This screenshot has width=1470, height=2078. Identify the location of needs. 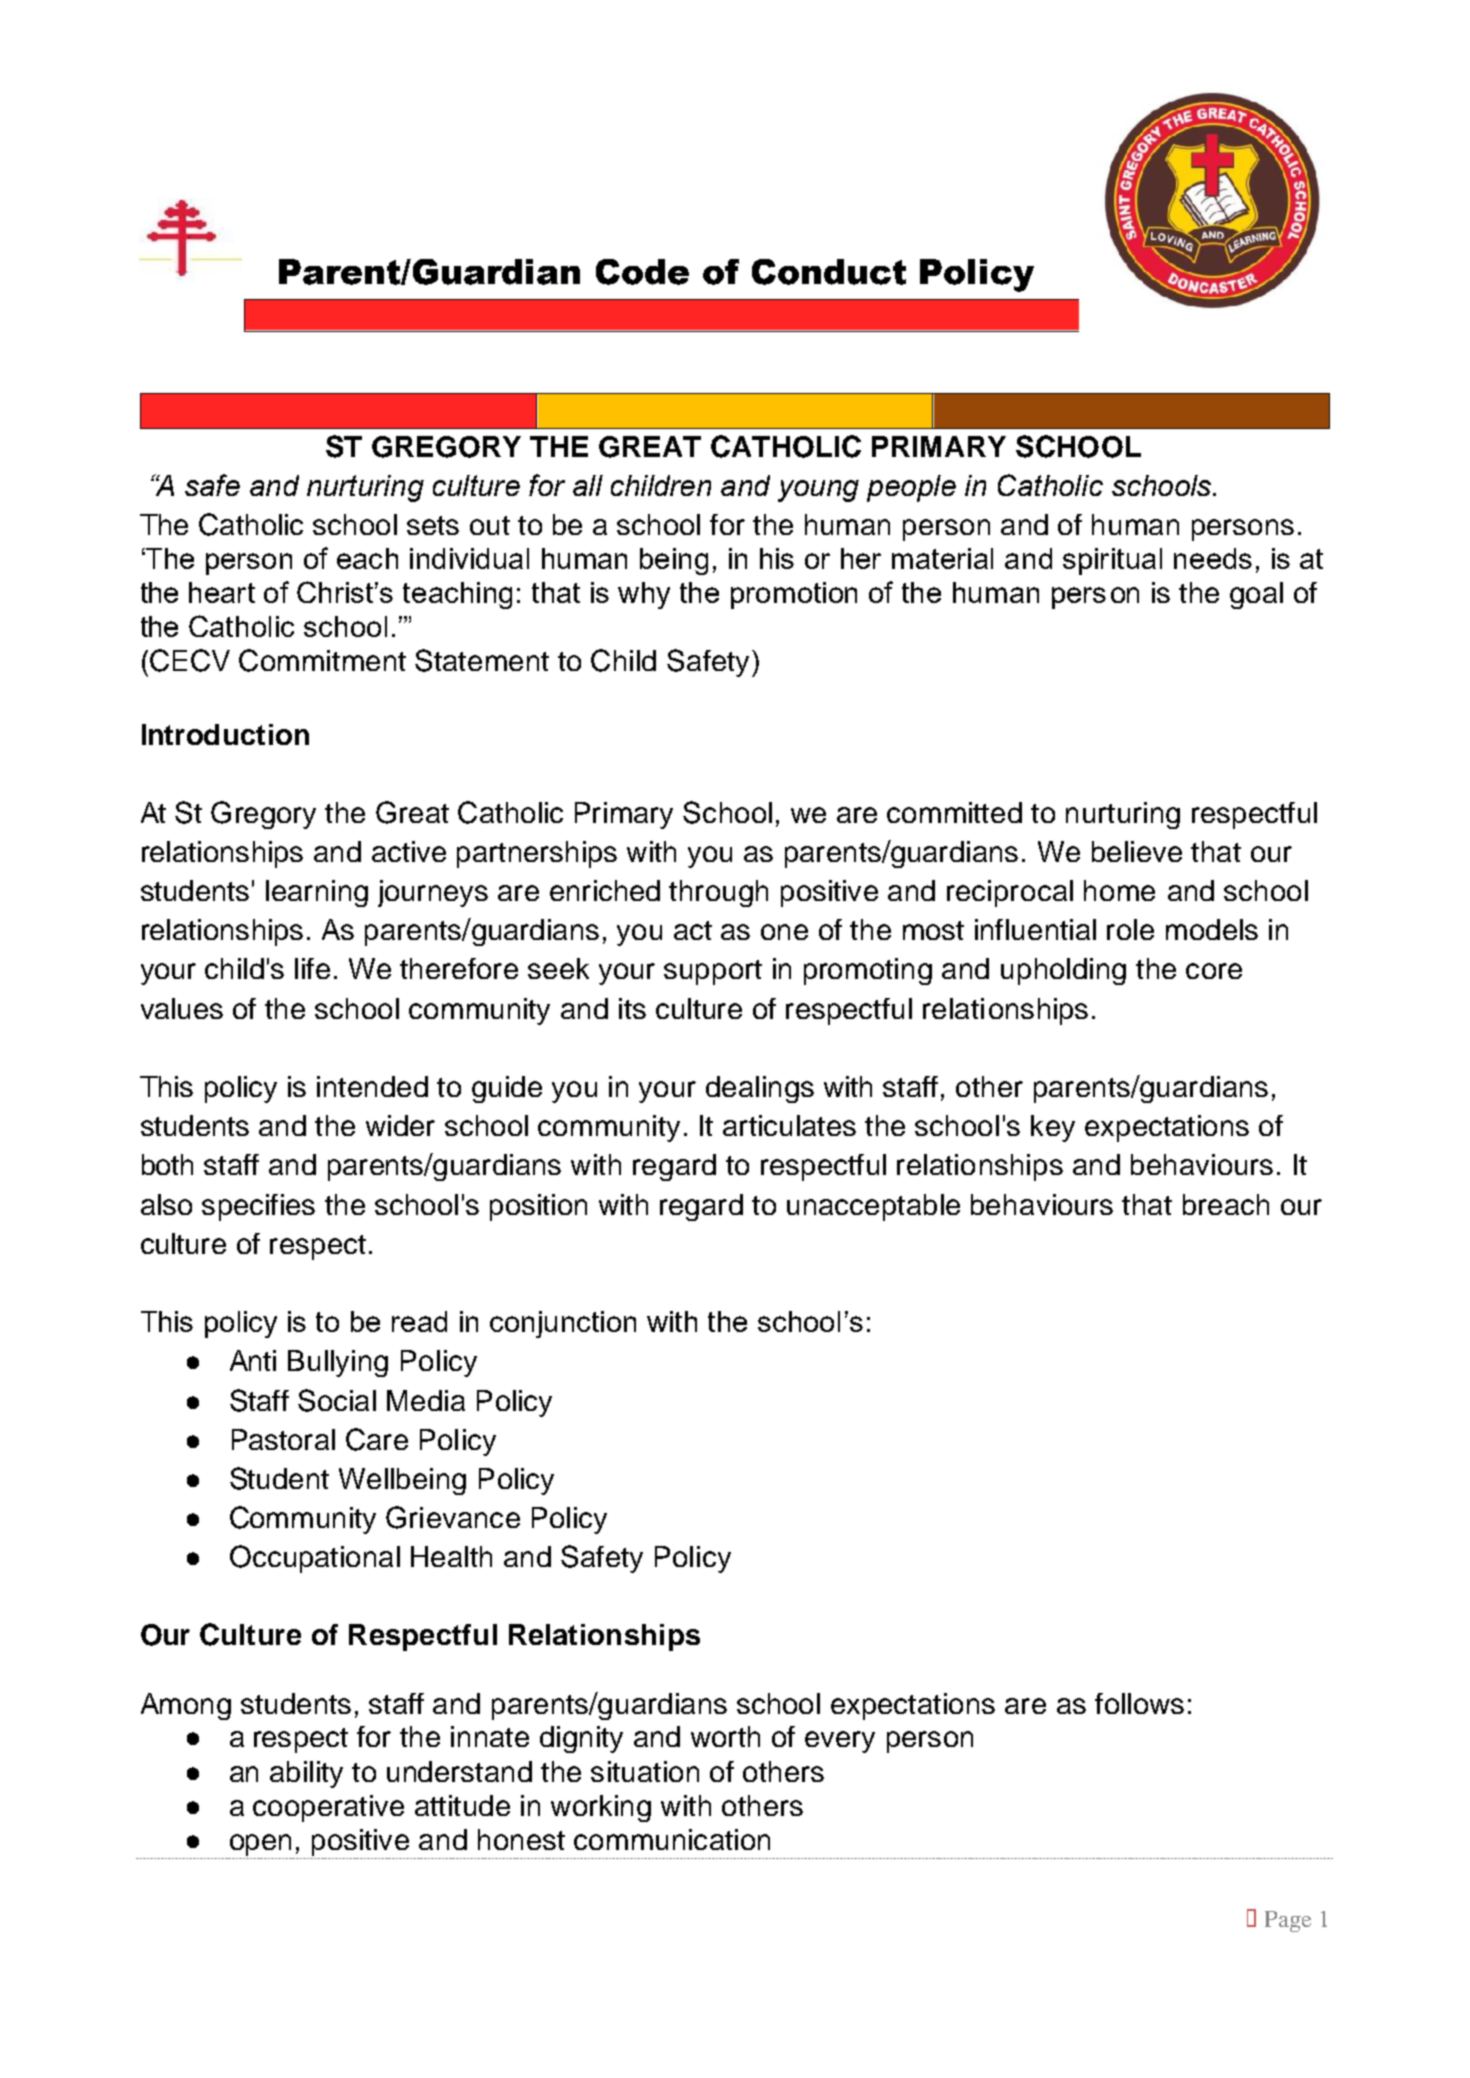
(1213, 558).
